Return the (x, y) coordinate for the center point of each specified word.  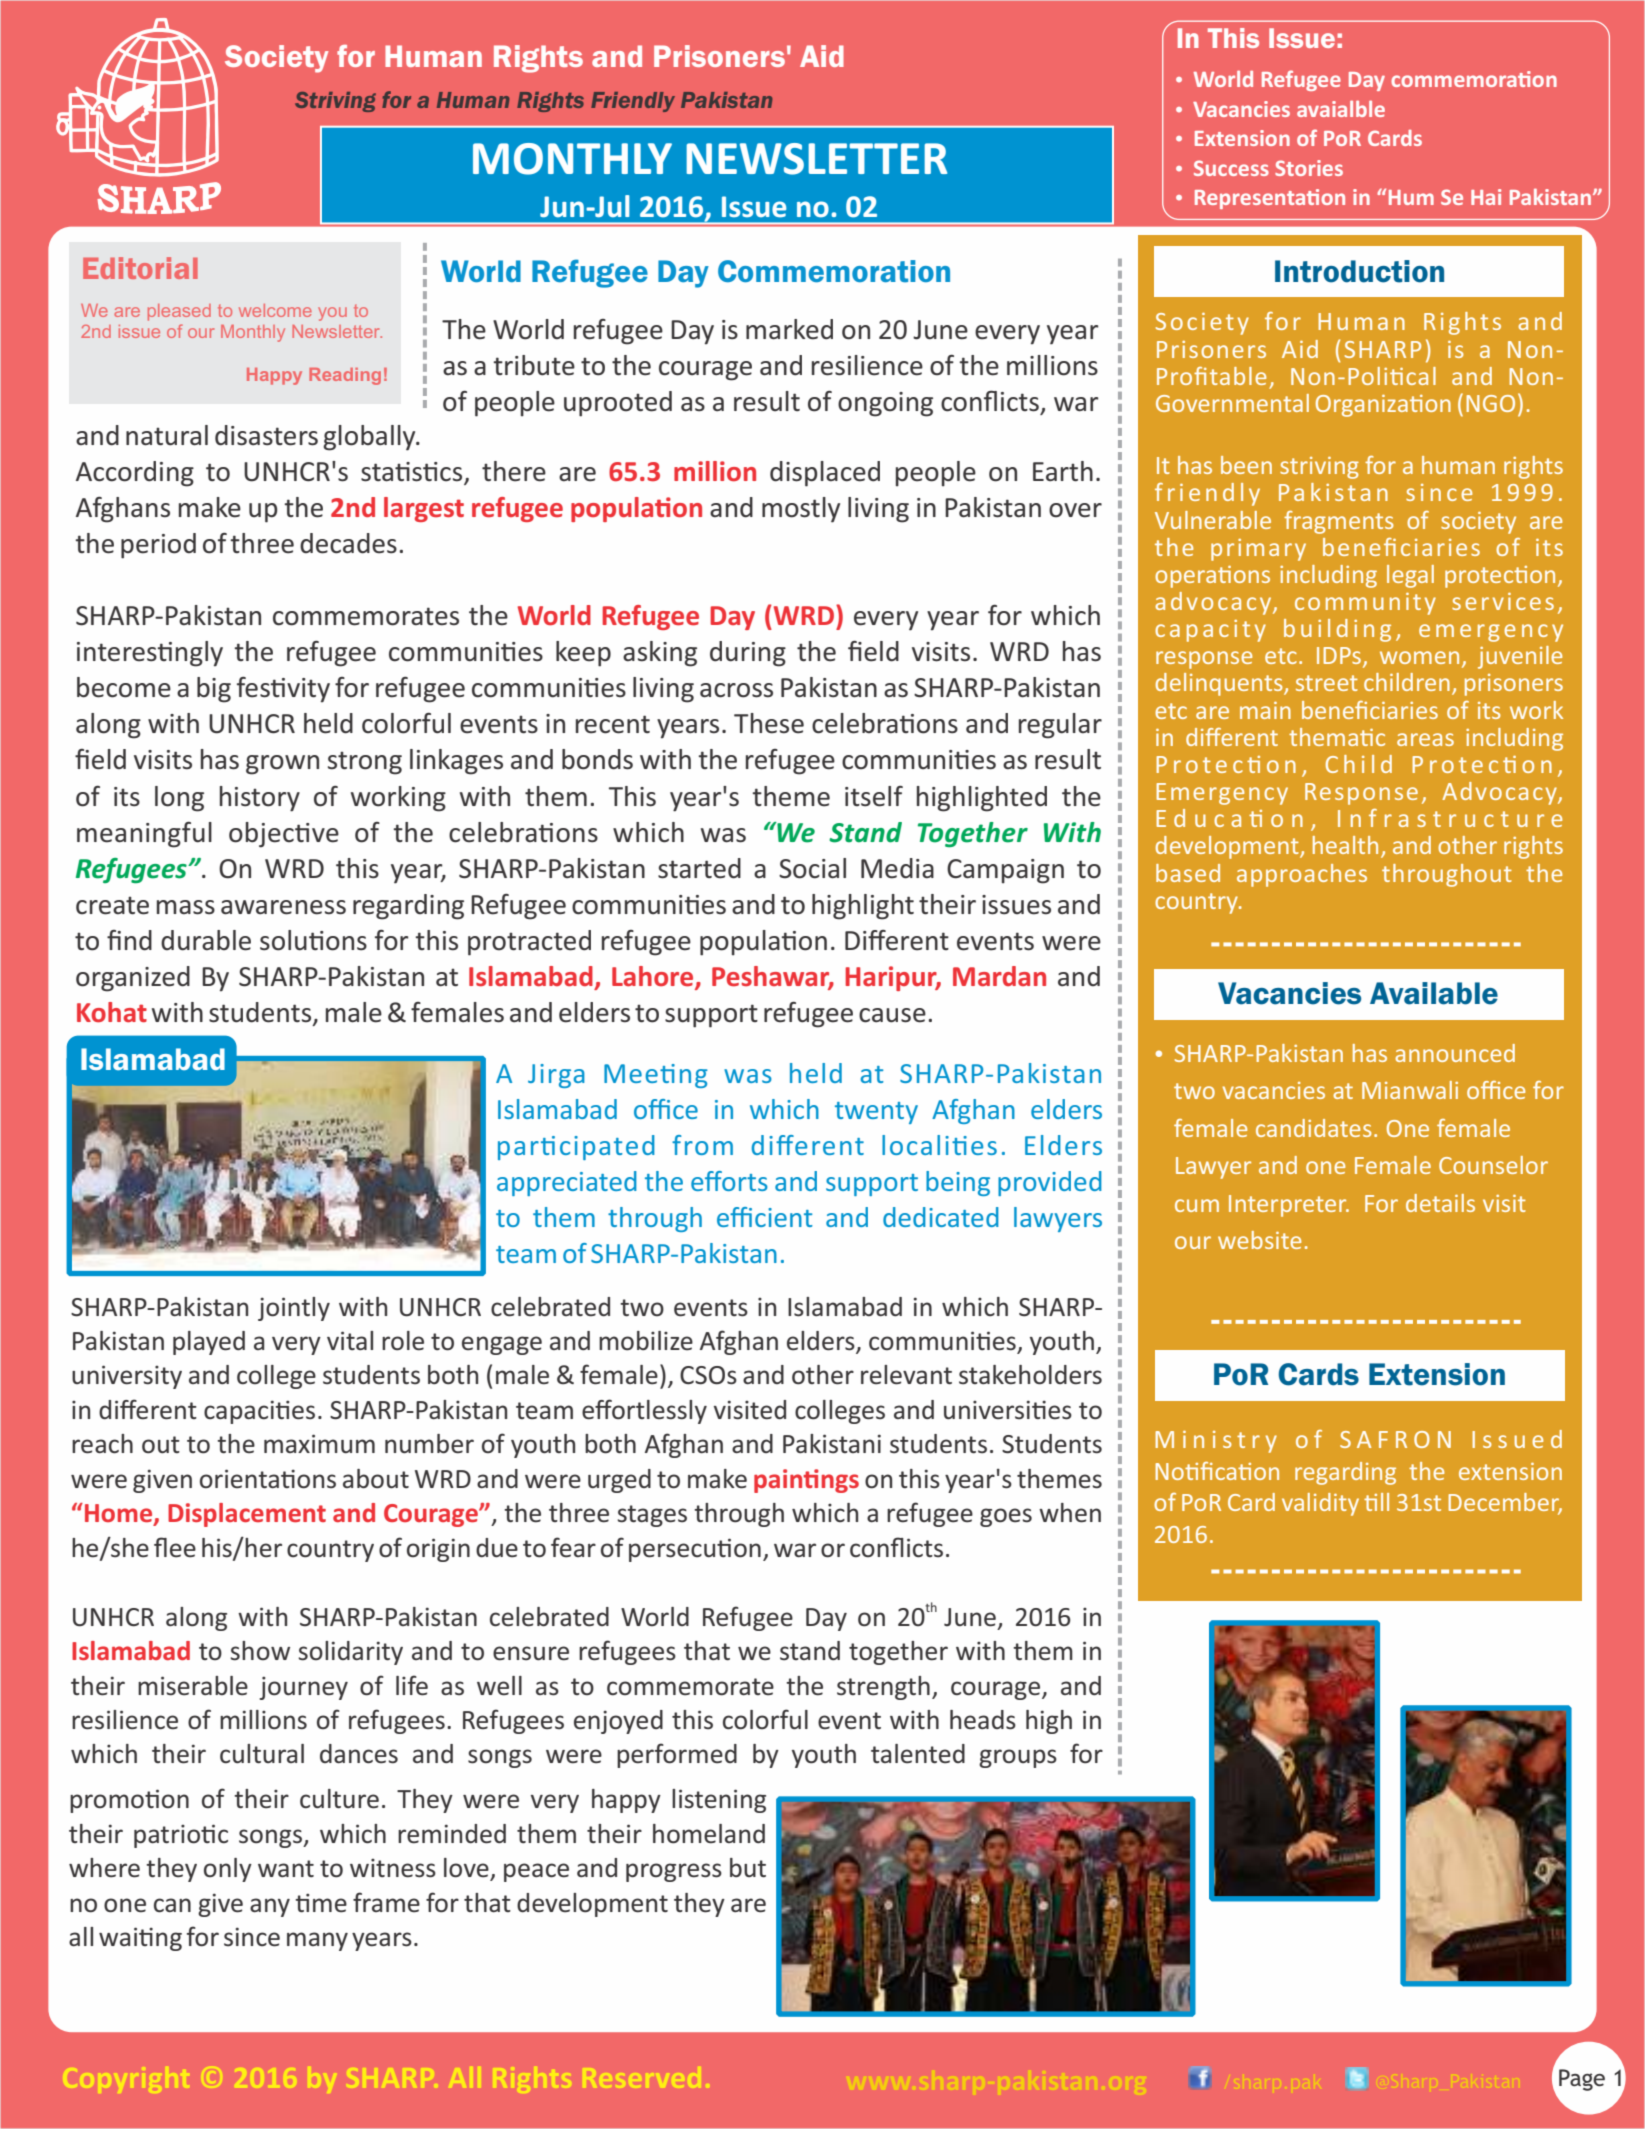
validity (1320, 1504)
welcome (275, 310)
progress (674, 1872)
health (1345, 845)
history (260, 799)
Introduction (1359, 271)
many (317, 1941)
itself (874, 796)
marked (789, 329)
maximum (319, 1444)
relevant (906, 1375)
